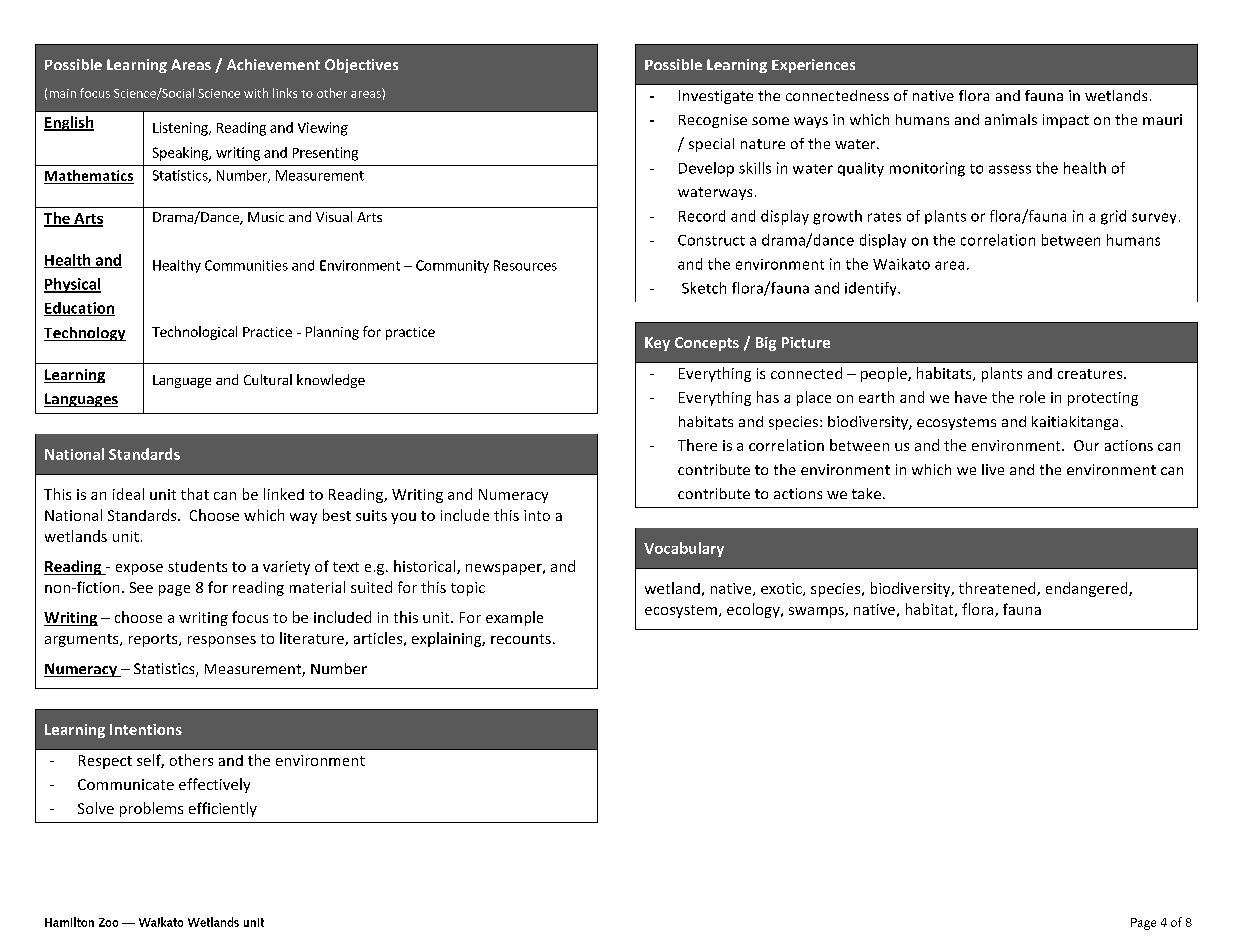 The width and height of the image is (1233, 952). Describe the element at coordinates (657, 344) in the image. I see `Key` at that location.
